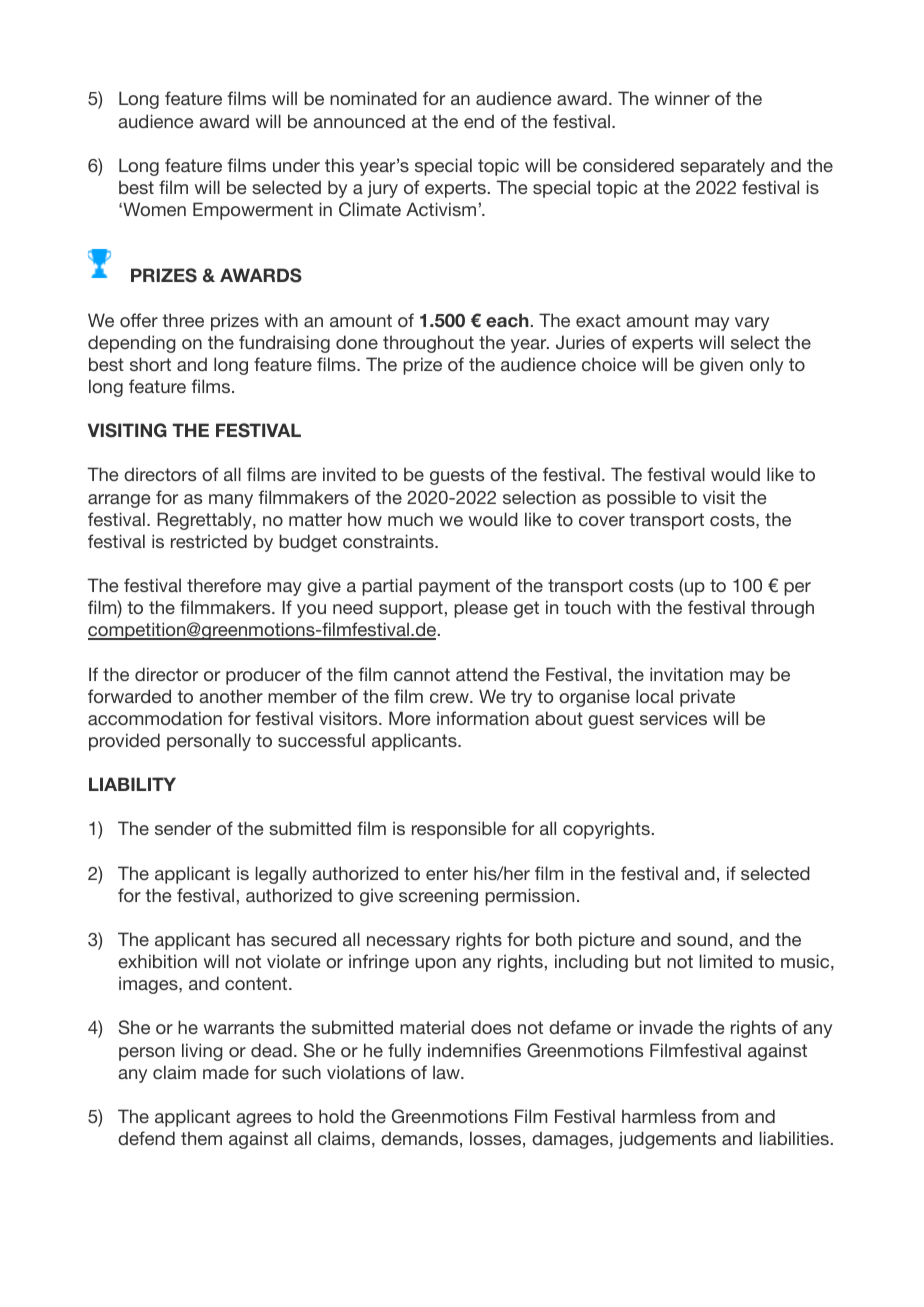  I want to click on sender, so click(183, 828).
